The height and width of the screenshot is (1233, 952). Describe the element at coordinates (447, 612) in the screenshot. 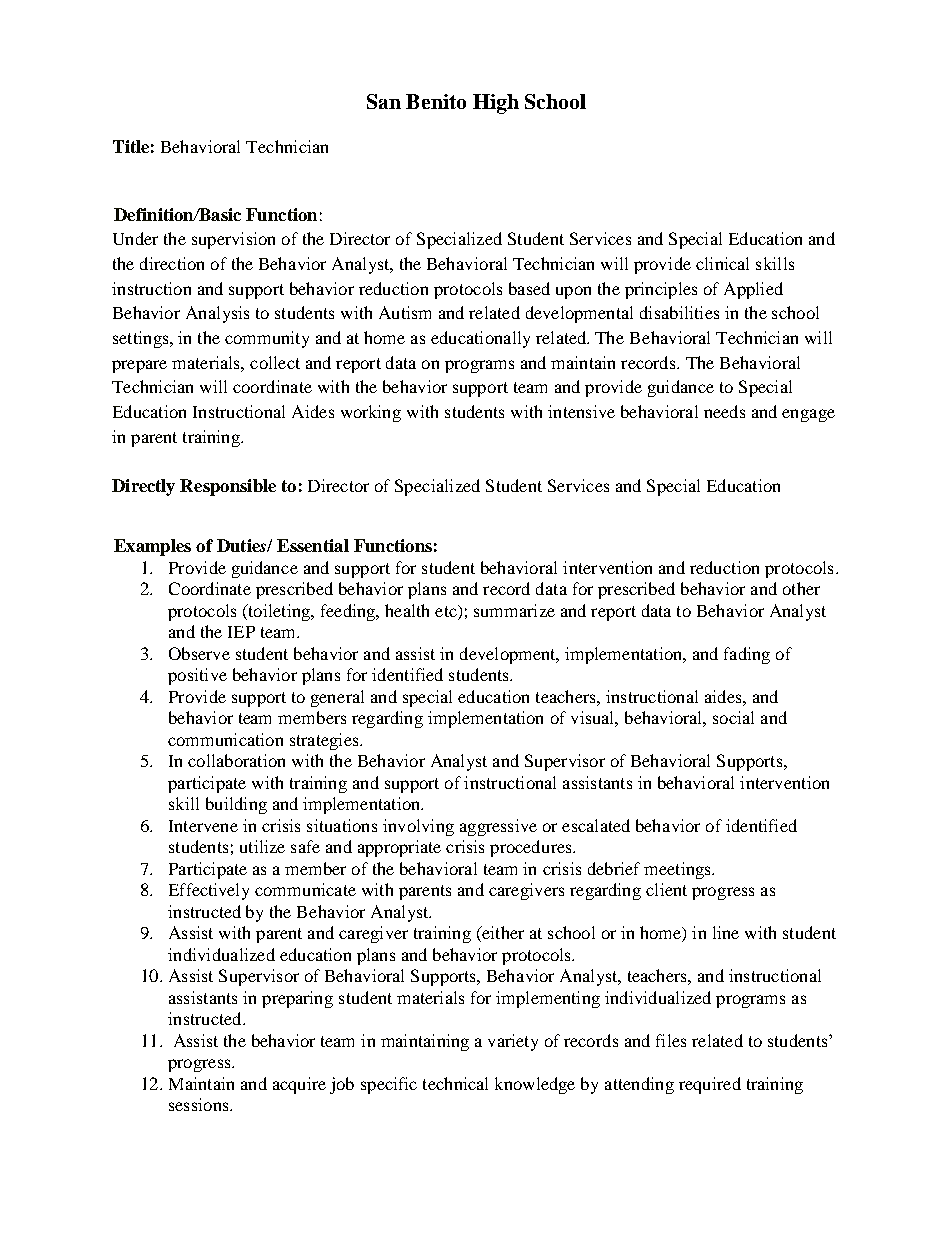

I see `etc` at that location.
